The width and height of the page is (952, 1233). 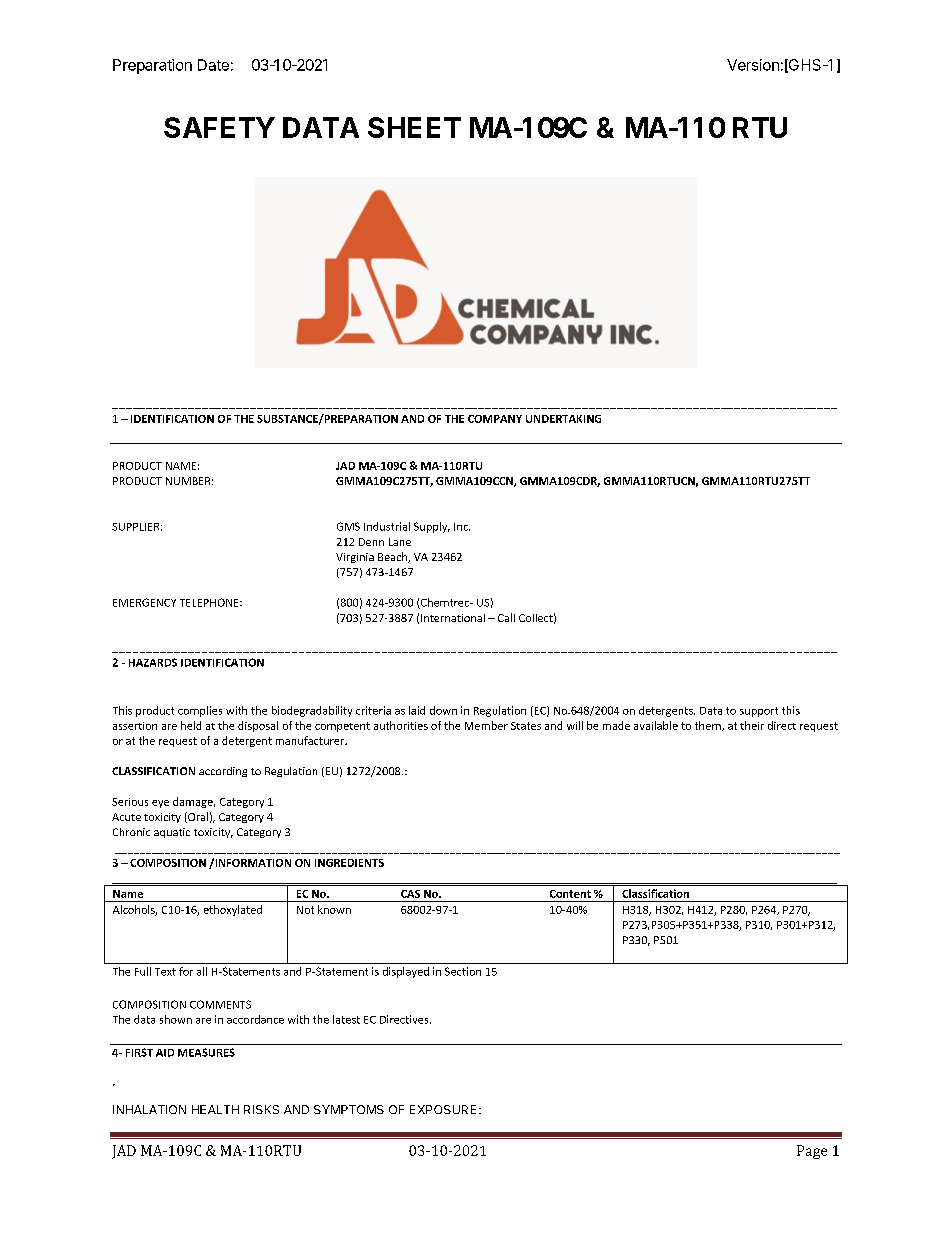 I want to click on SAFETY, so click(x=219, y=127).
